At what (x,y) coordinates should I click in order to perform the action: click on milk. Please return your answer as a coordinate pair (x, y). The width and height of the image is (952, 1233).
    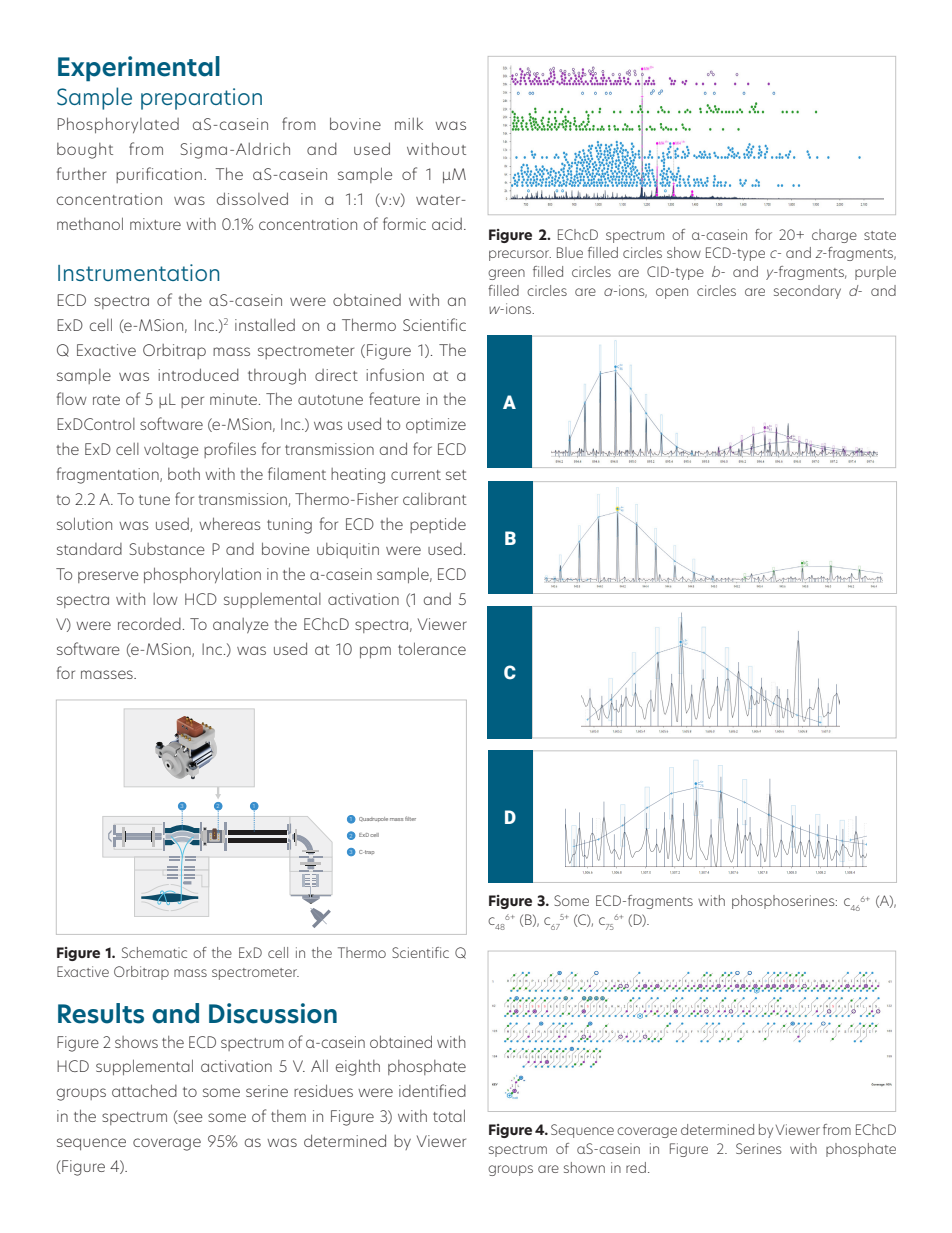
    Looking at the image, I should click on (409, 123).
